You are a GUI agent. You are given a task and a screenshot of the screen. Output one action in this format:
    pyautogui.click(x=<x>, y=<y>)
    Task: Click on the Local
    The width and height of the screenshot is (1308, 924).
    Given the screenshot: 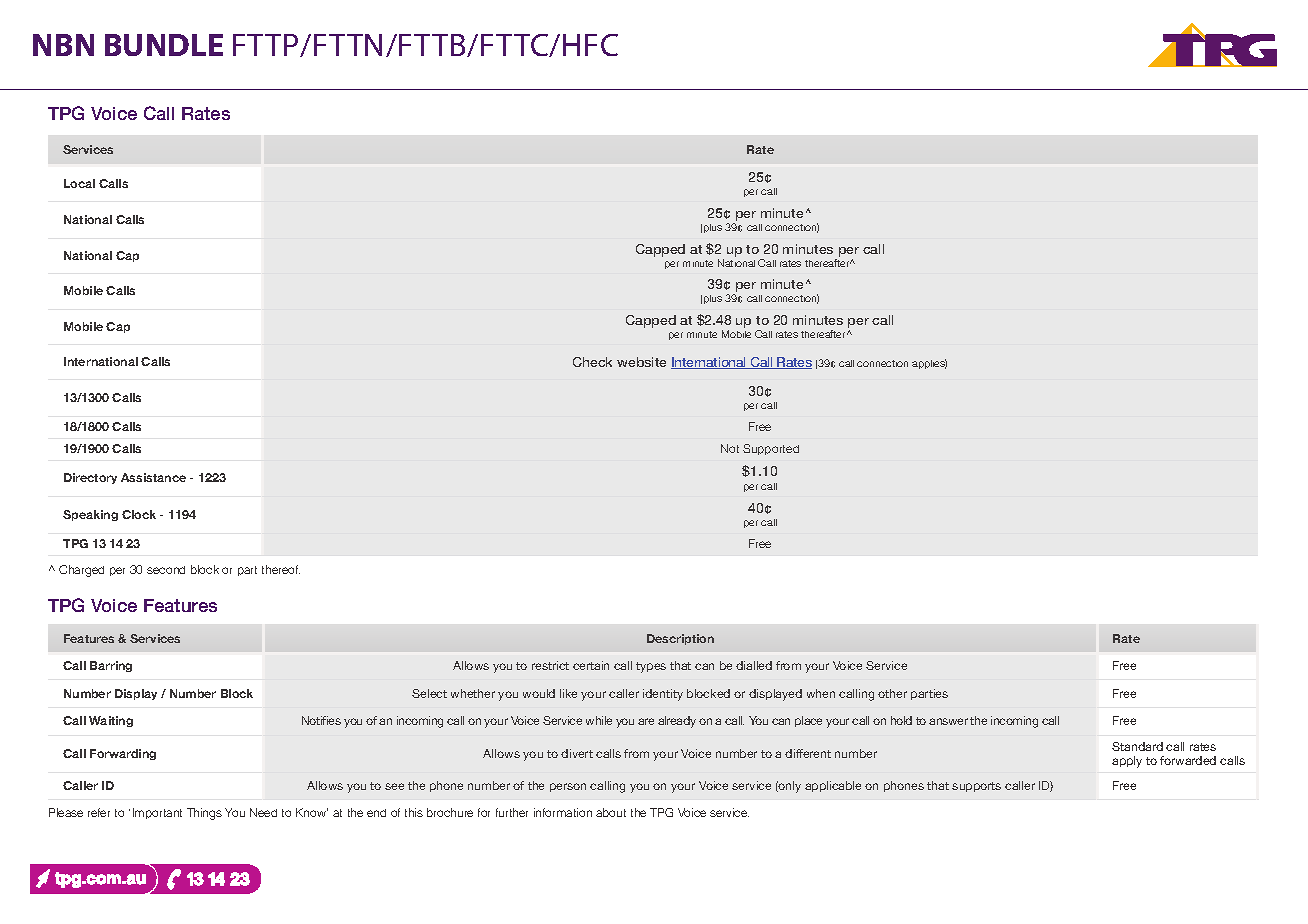 What is the action you would take?
    pyautogui.click(x=79, y=183)
